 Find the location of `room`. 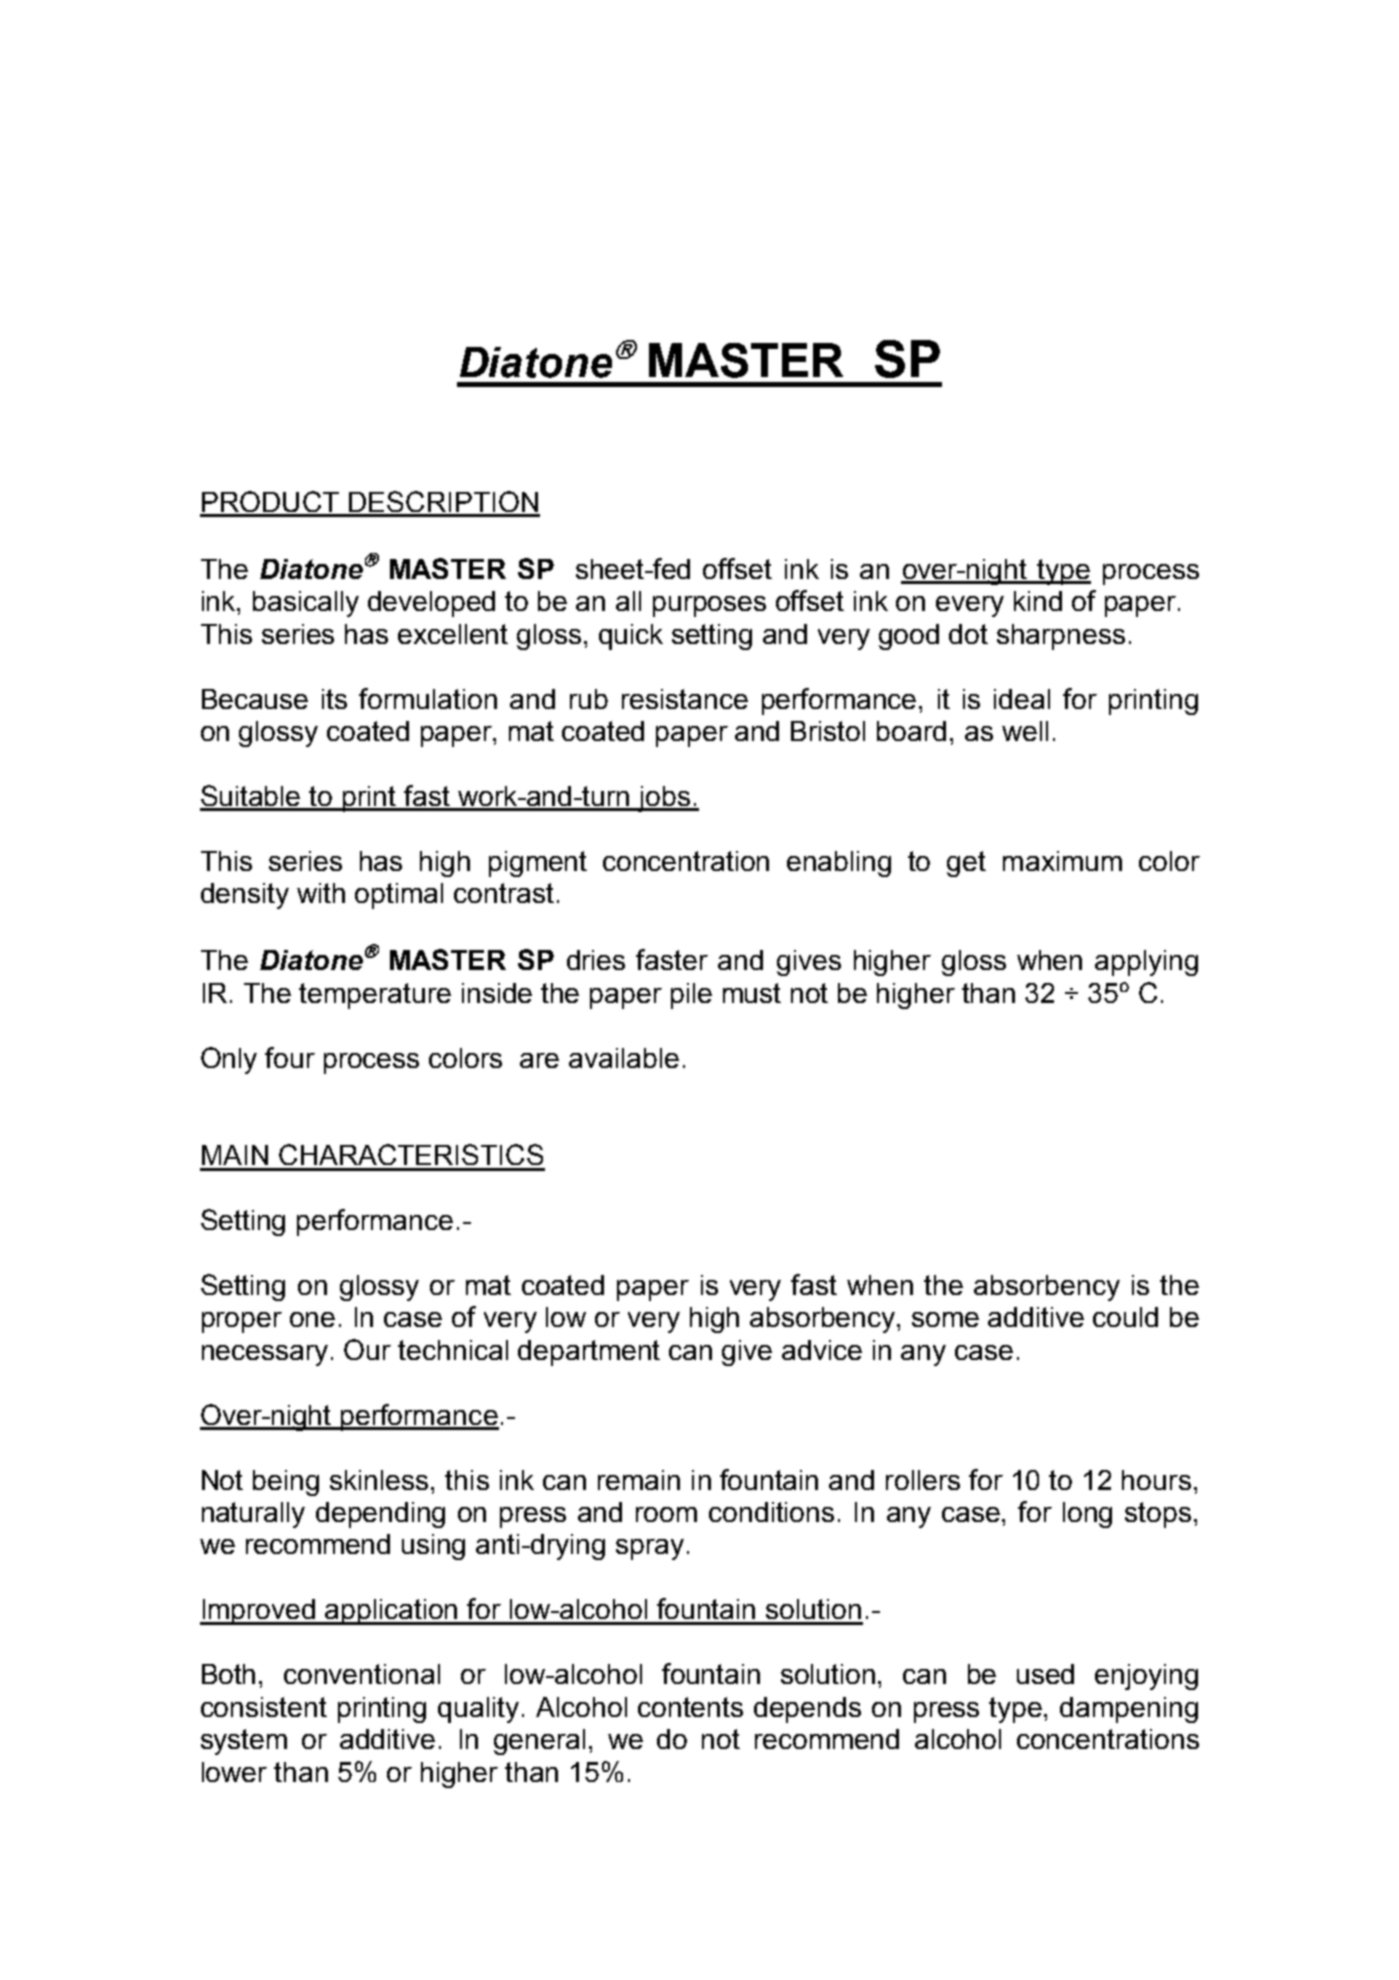

room is located at coordinates (666, 1514).
